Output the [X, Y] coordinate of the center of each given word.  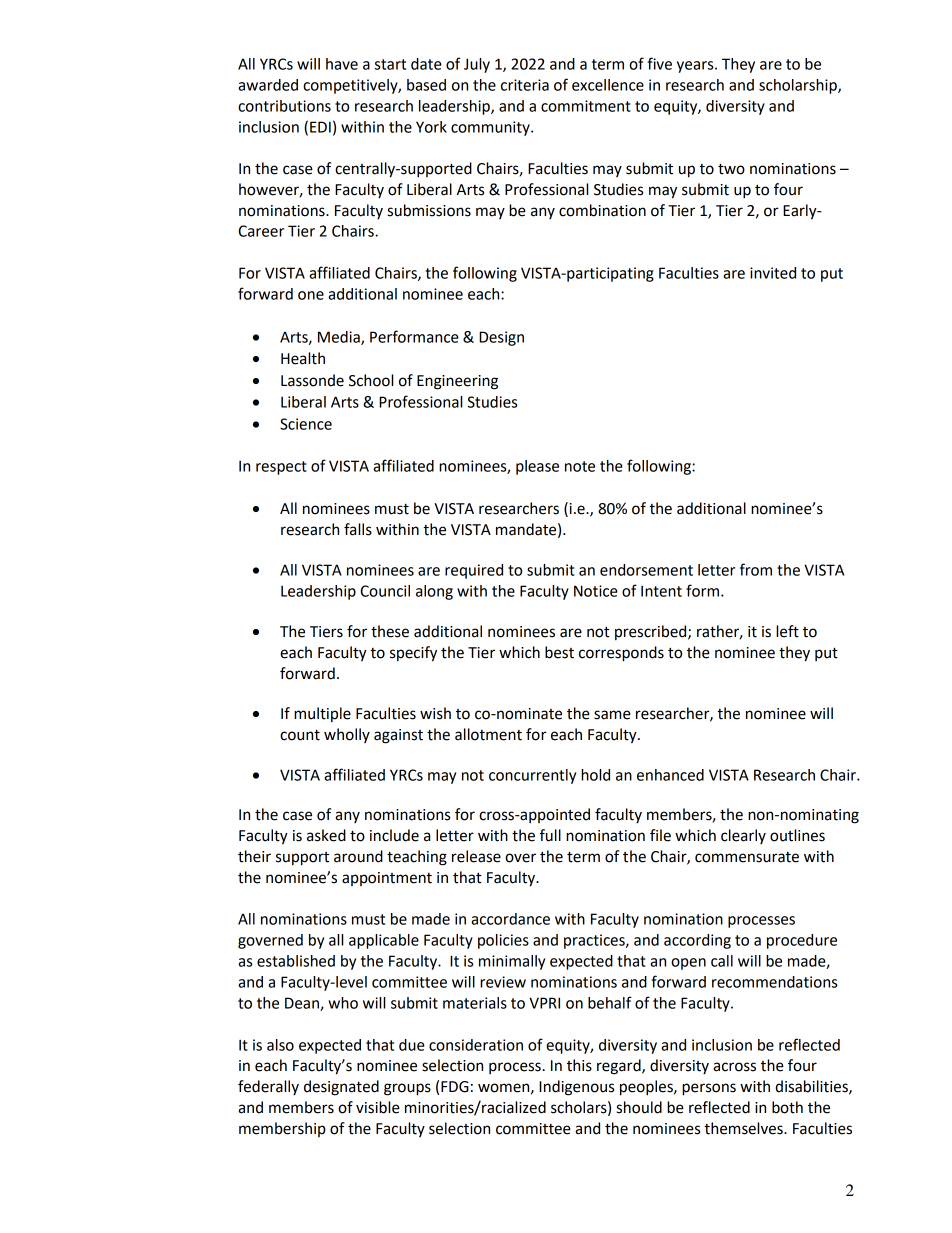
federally [268, 1087]
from [756, 569]
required [474, 571]
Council [385, 591]
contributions [284, 106]
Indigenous [576, 1088]
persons [709, 1089]
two [731, 169]
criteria [525, 85]
